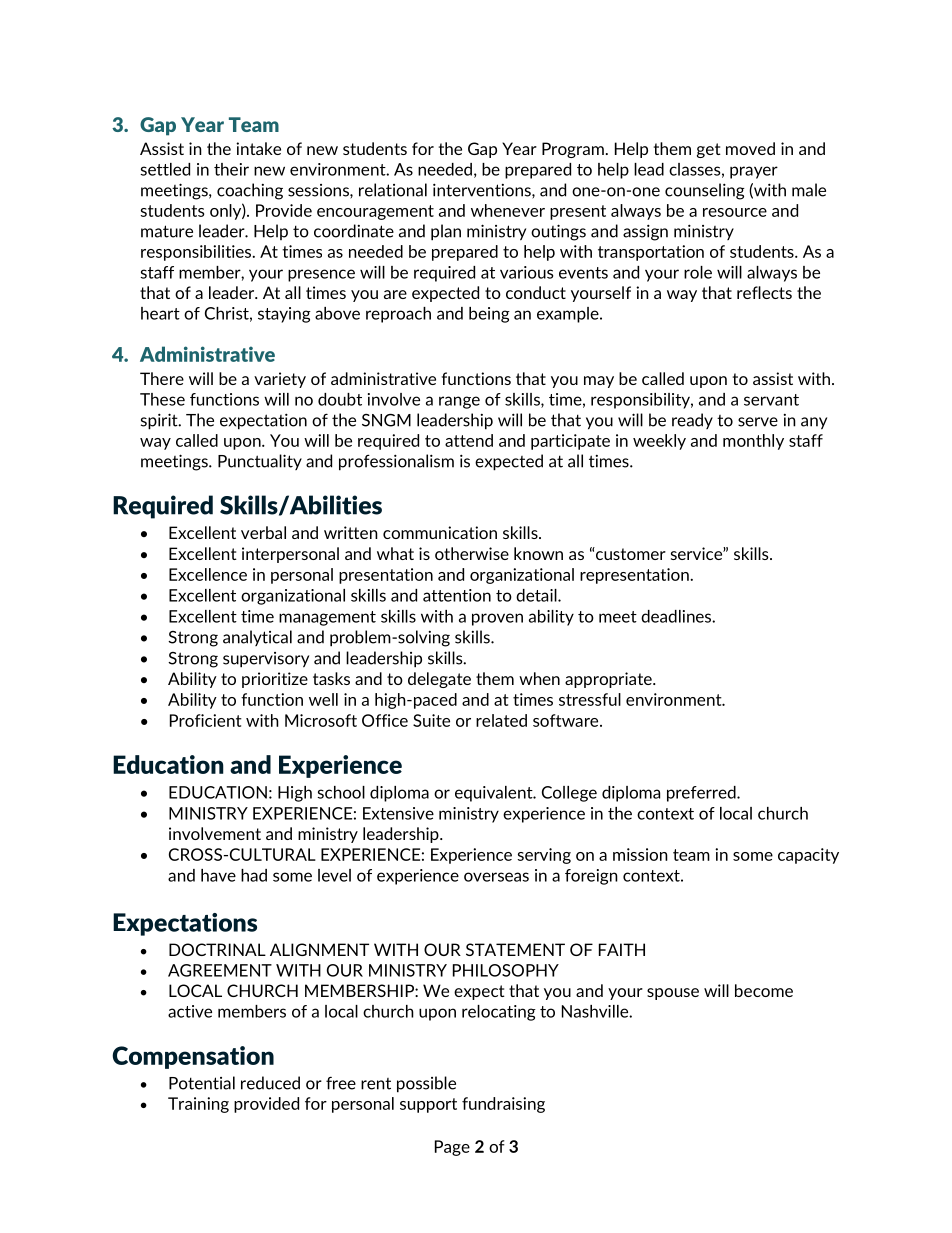  What do you see at coordinates (231, 169) in the image?
I see `their` at bounding box center [231, 169].
